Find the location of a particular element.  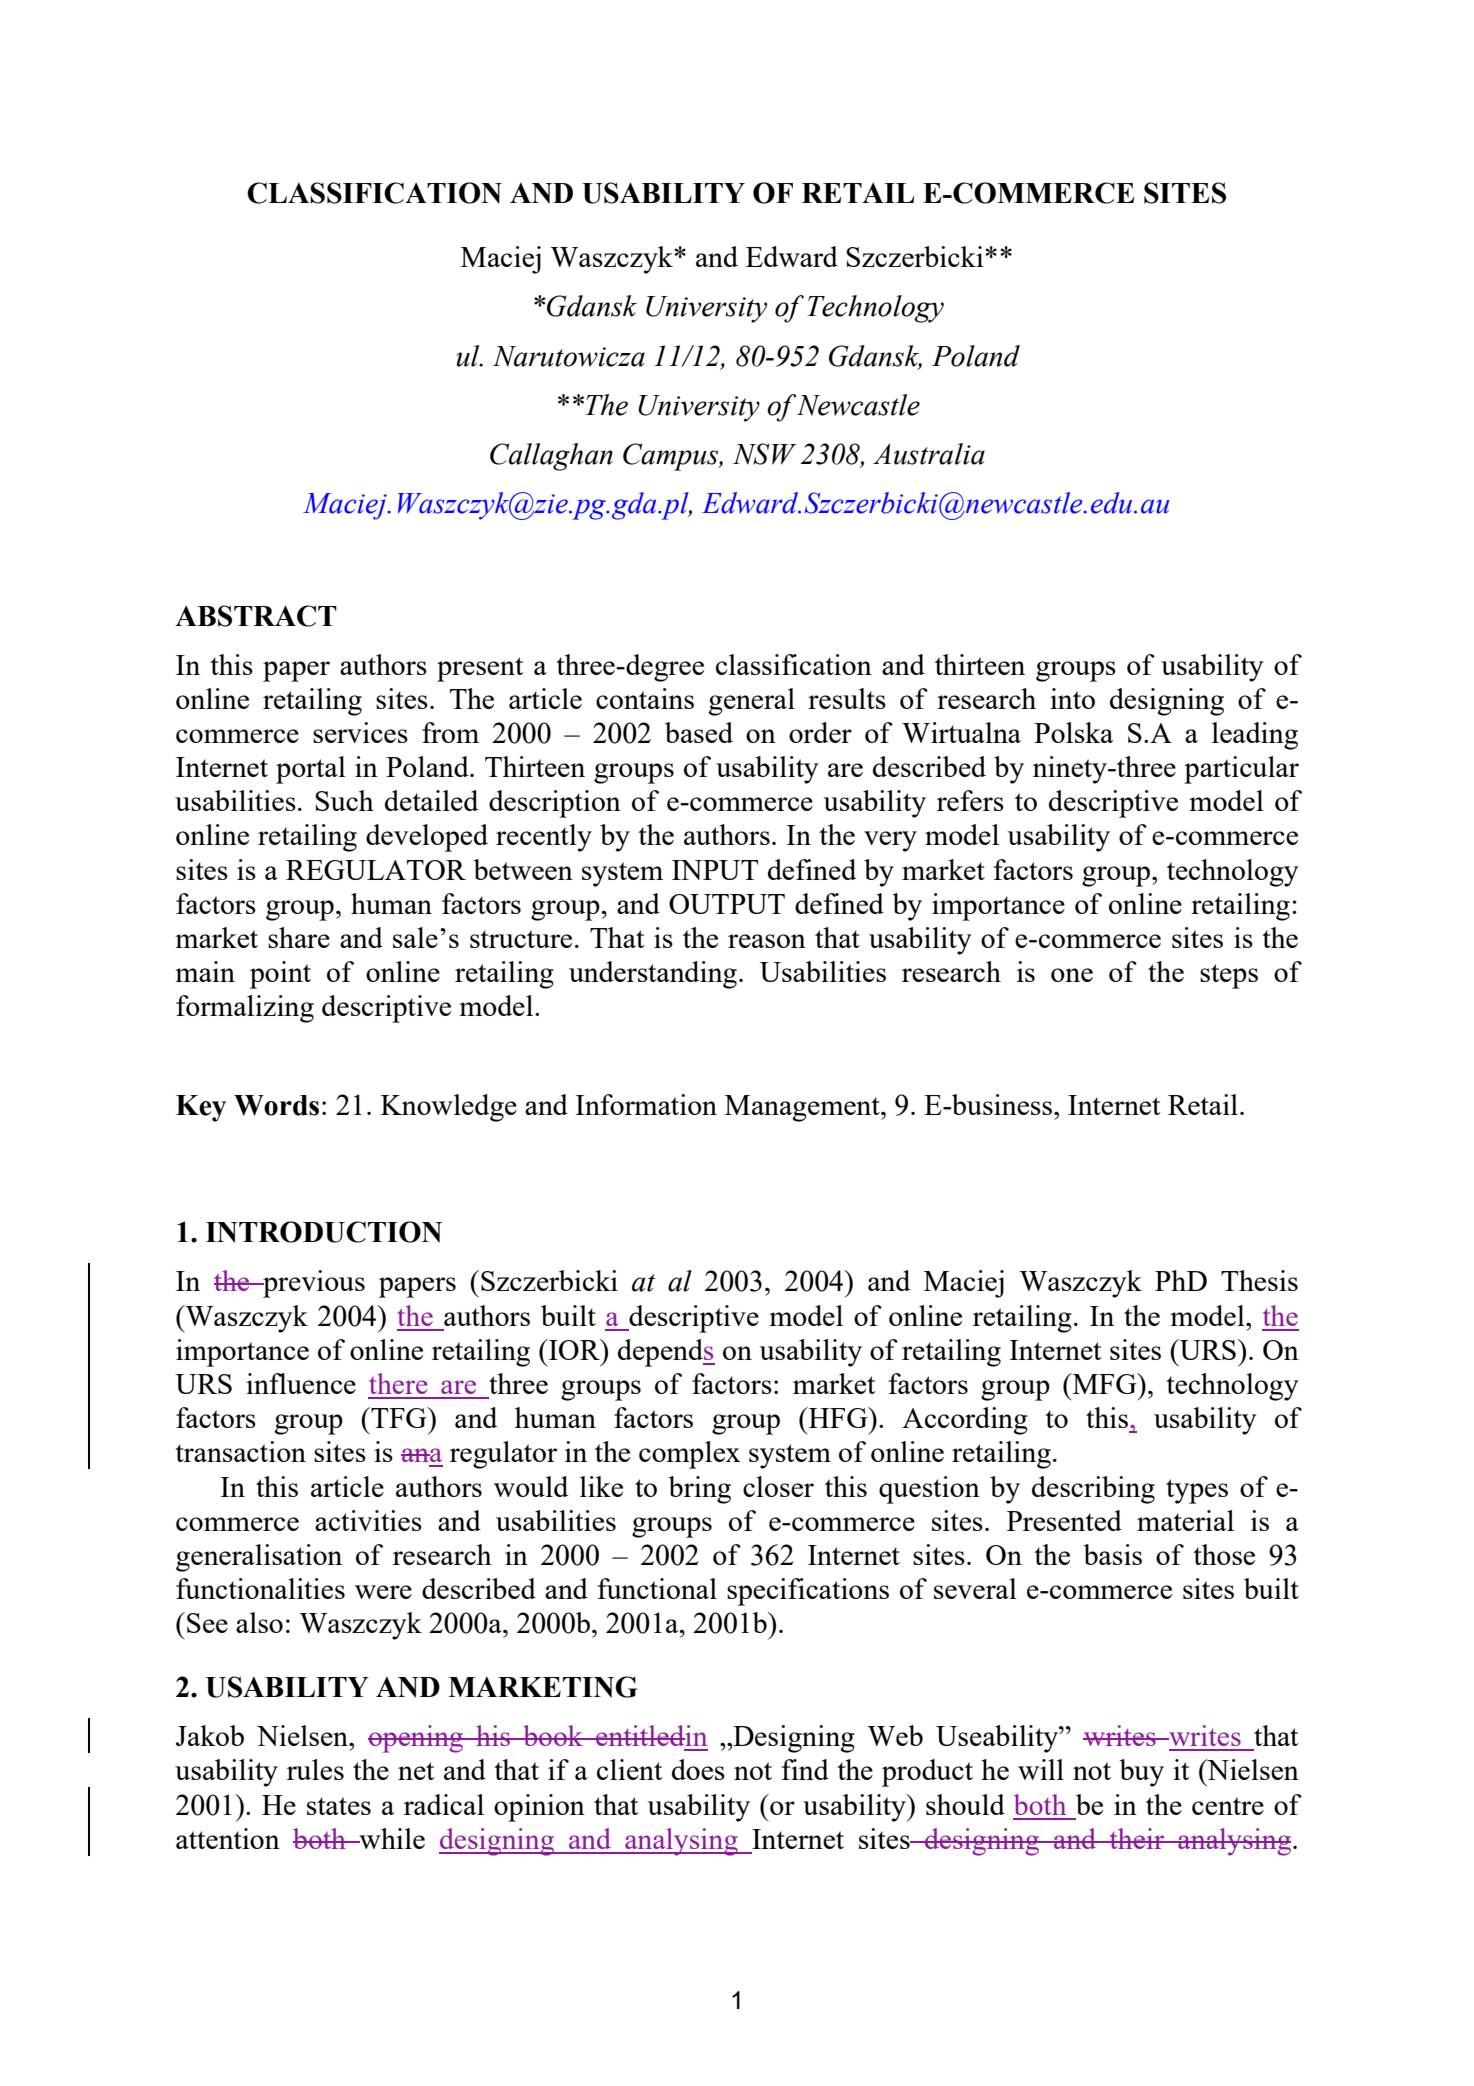

Such is located at coordinates (344, 800).
